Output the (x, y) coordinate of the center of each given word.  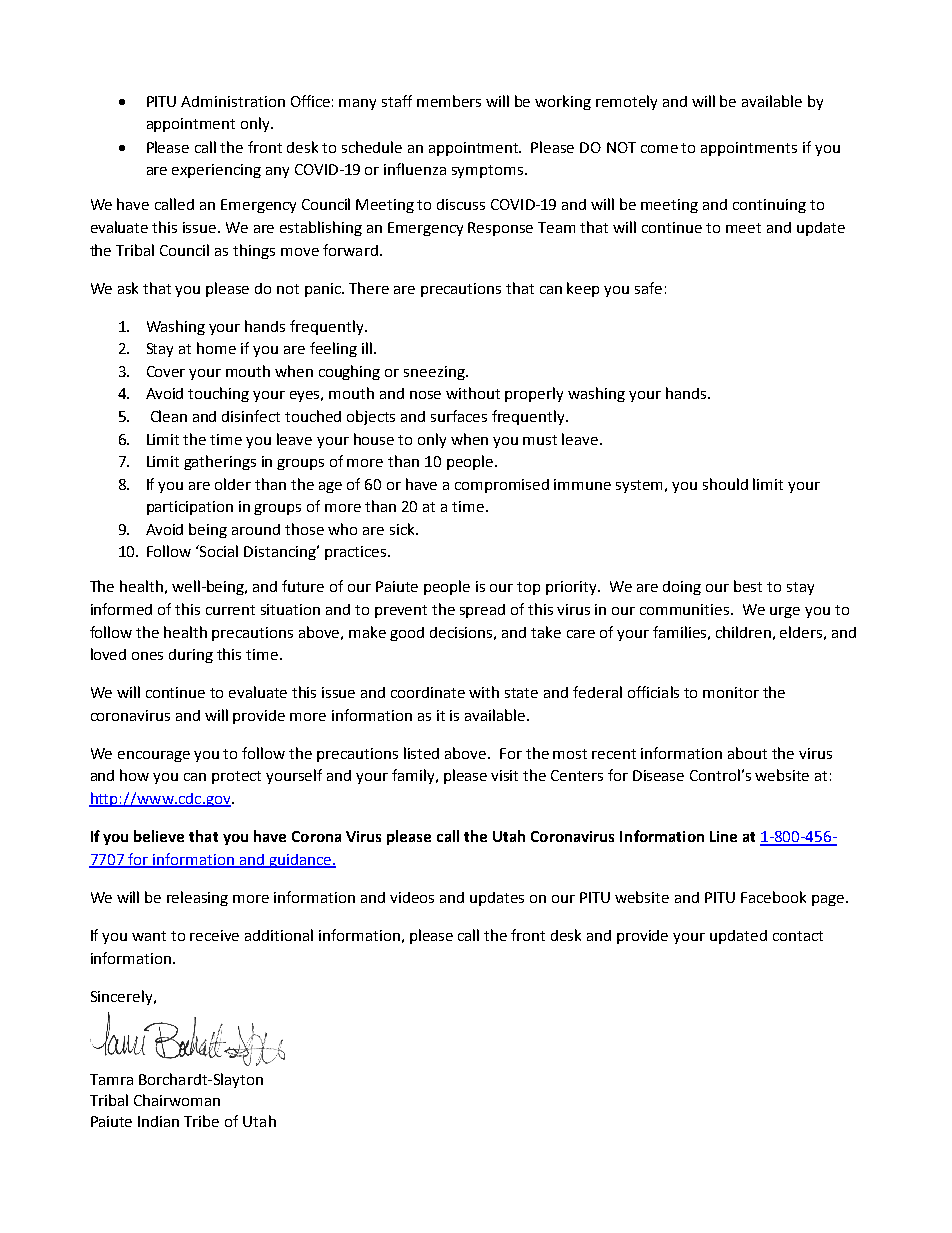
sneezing (435, 373)
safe (648, 288)
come (659, 149)
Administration (233, 101)
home (216, 348)
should (725, 484)
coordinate (428, 692)
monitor (731, 692)
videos (412, 897)
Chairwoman (177, 1100)
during (191, 656)
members (449, 101)
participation (190, 508)
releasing (197, 898)
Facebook (773, 897)
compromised (502, 486)
